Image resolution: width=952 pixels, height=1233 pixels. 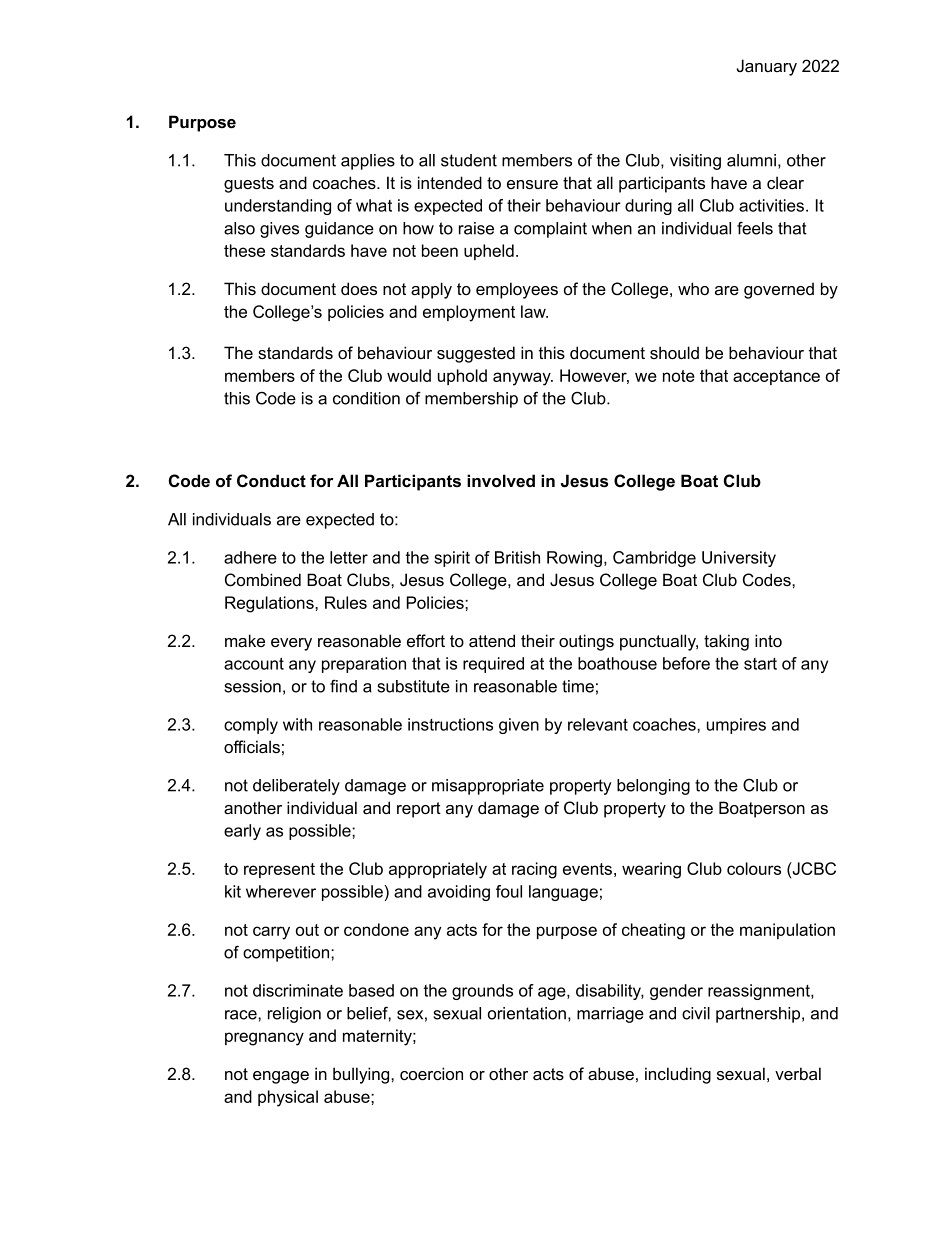 I want to click on colours, so click(x=754, y=868).
